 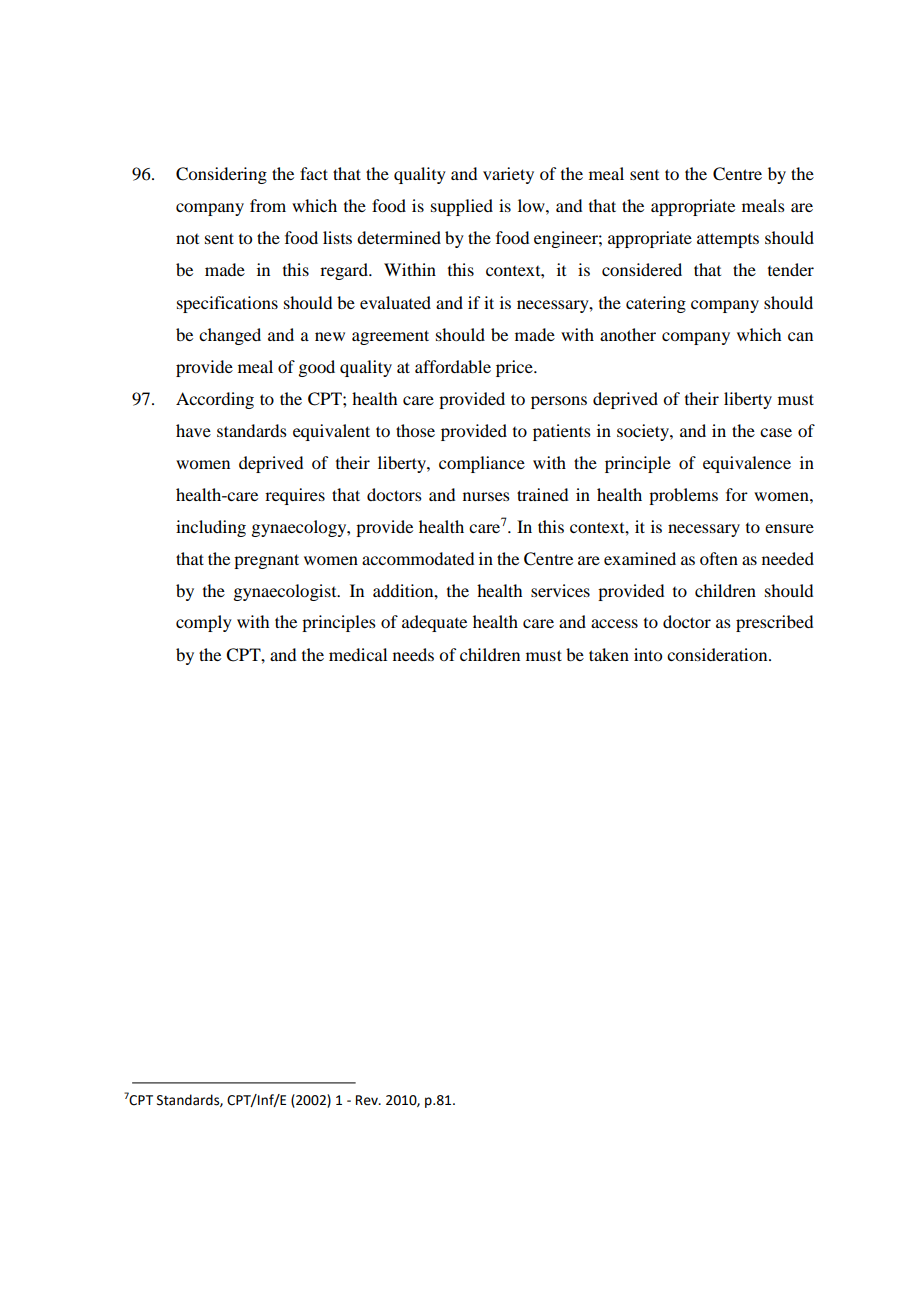 I want to click on attempts, so click(x=728, y=240).
